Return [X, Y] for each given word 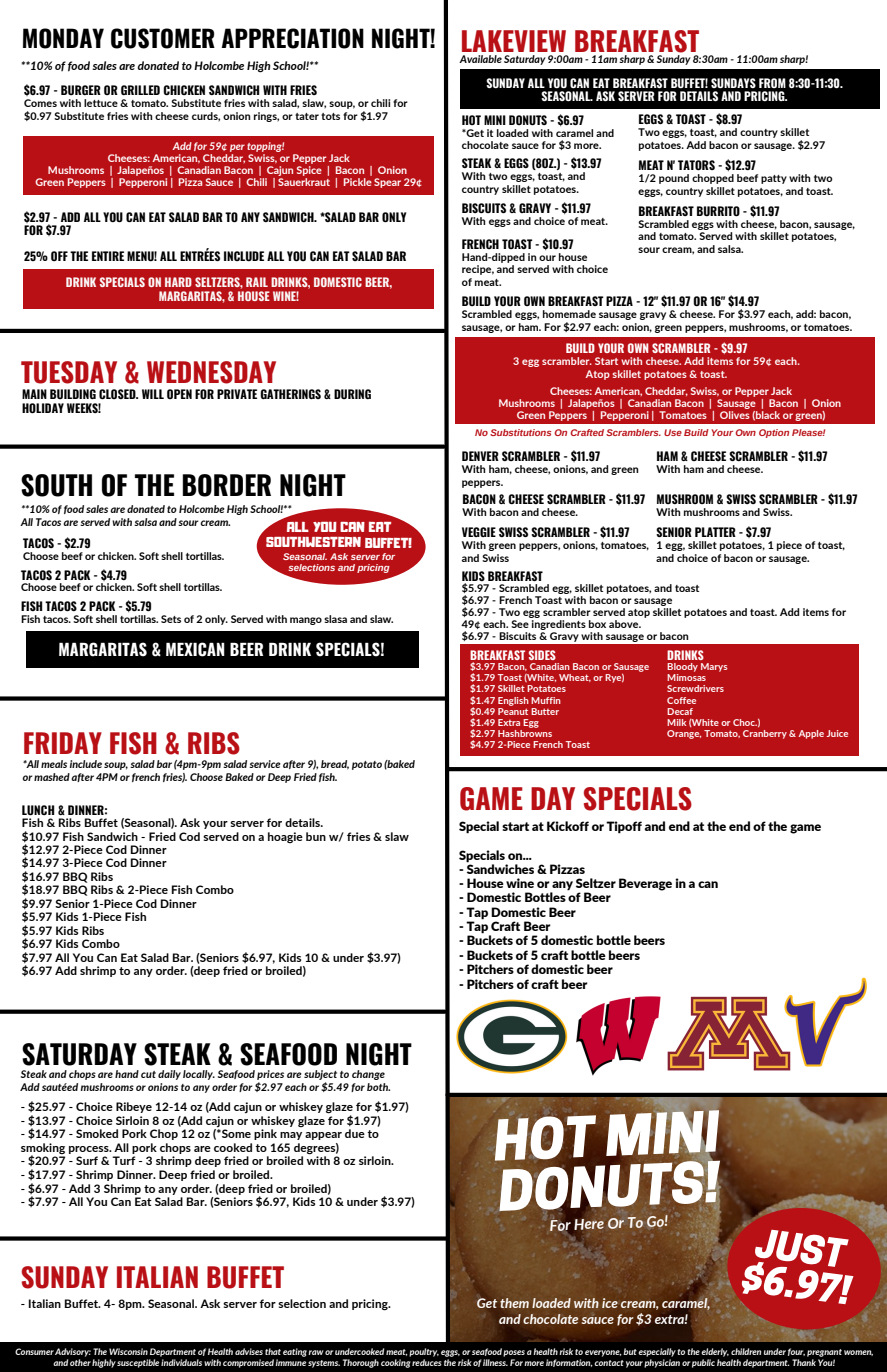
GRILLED [140, 90]
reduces [427, 1361]
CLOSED [118, 394]
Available [480, 59]
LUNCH [38, 810]
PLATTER [715, 532]
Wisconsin [128, 1351]
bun [316, 836]
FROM [772, 83]
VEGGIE [479, 532]
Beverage [645, 884]
